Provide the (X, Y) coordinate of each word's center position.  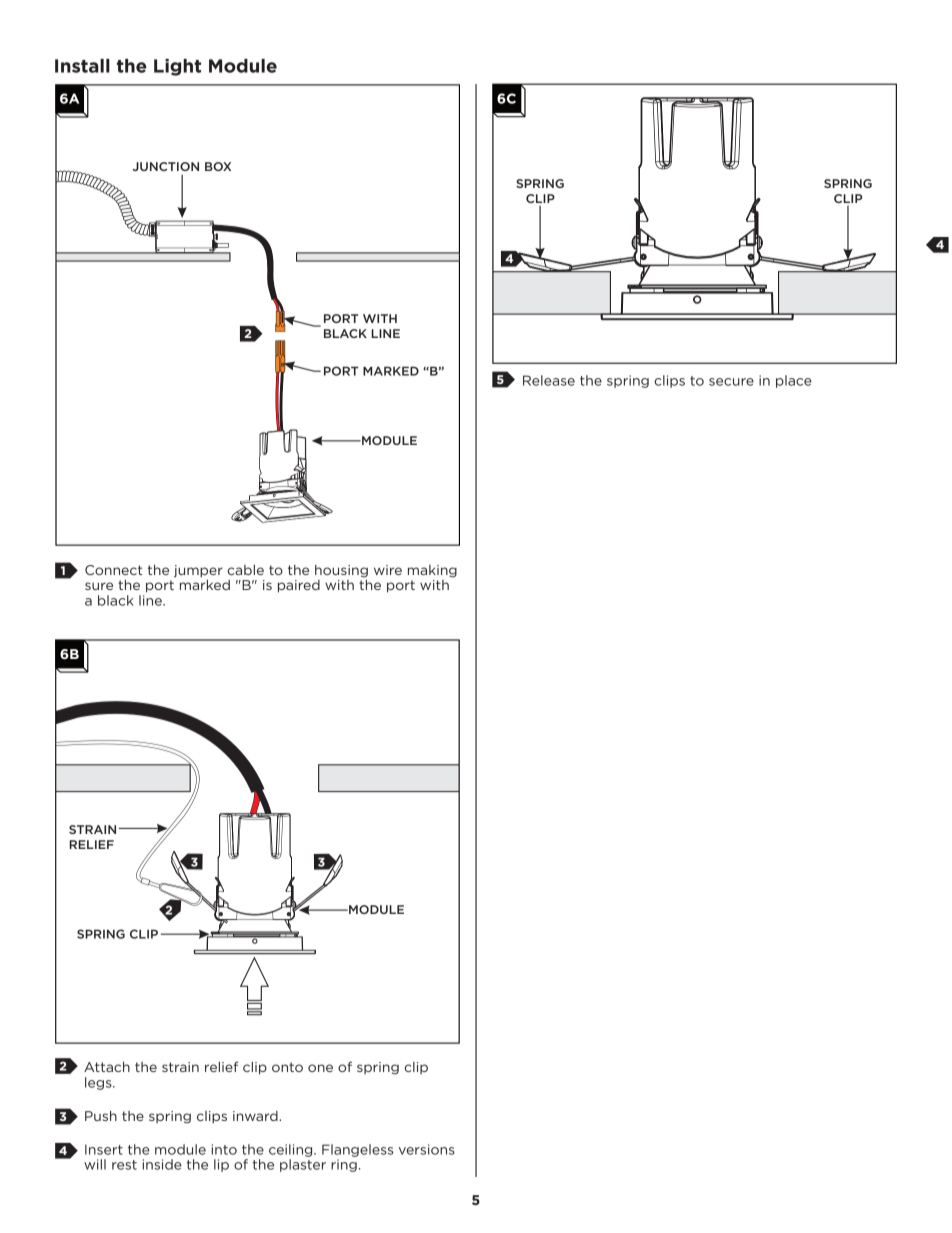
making (432, 571)
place (794, 381)
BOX (218, 166)
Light (177, 67)
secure (731, 382)
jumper (198, 571)
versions (427, 1149)
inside (162, 1164)
